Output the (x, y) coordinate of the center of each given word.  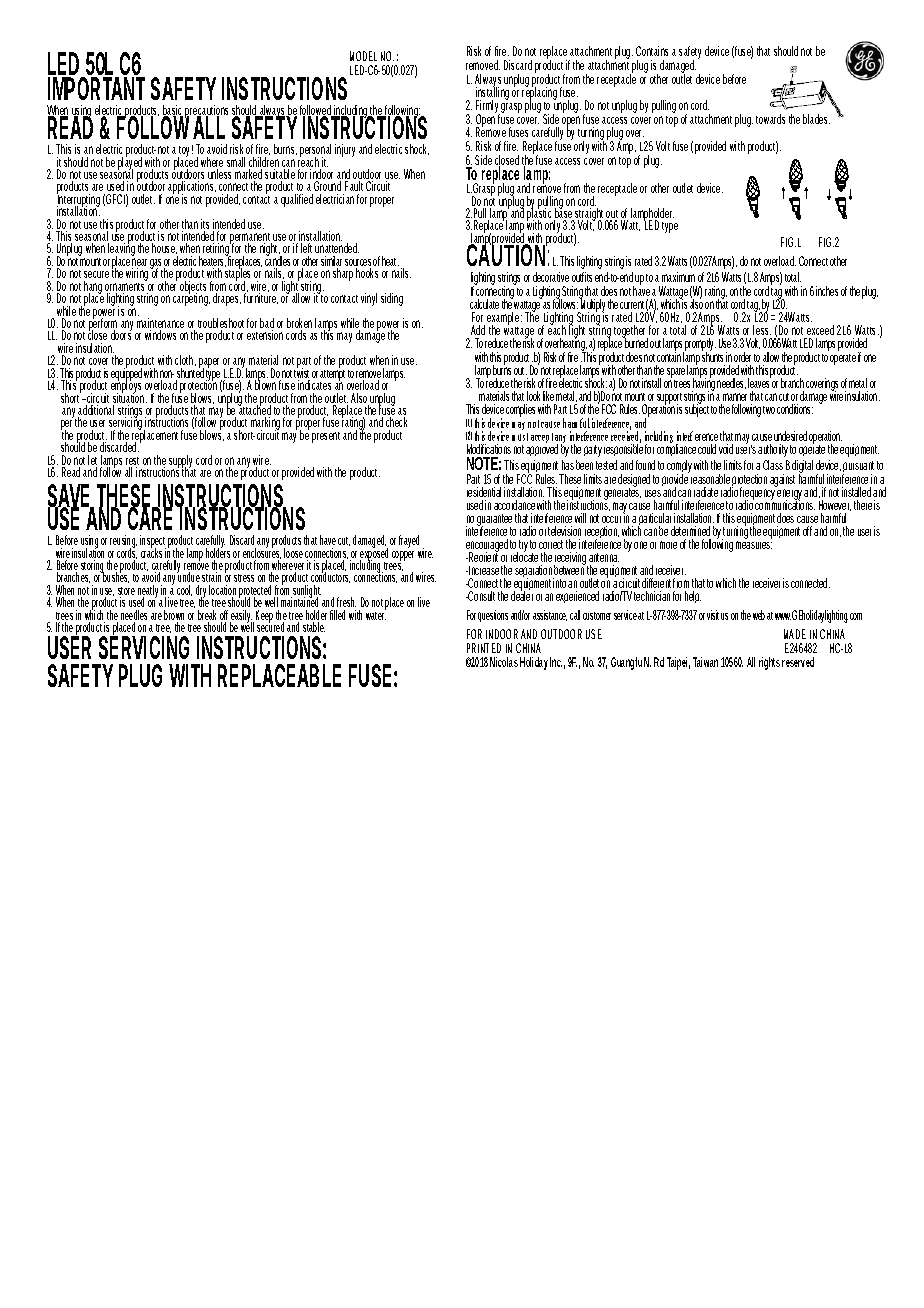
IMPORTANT (96, 88)
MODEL (363, 56)
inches (827, 291)
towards (770, 119)
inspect (153, 543)
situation (128, 398)
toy (183, 153)
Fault (354, 186)
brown (174, 616)
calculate (484, 304)
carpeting (191, 298)
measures (754, 545)
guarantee (494, 521)
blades (816, 119)
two (769, 410)
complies (520, 410)
